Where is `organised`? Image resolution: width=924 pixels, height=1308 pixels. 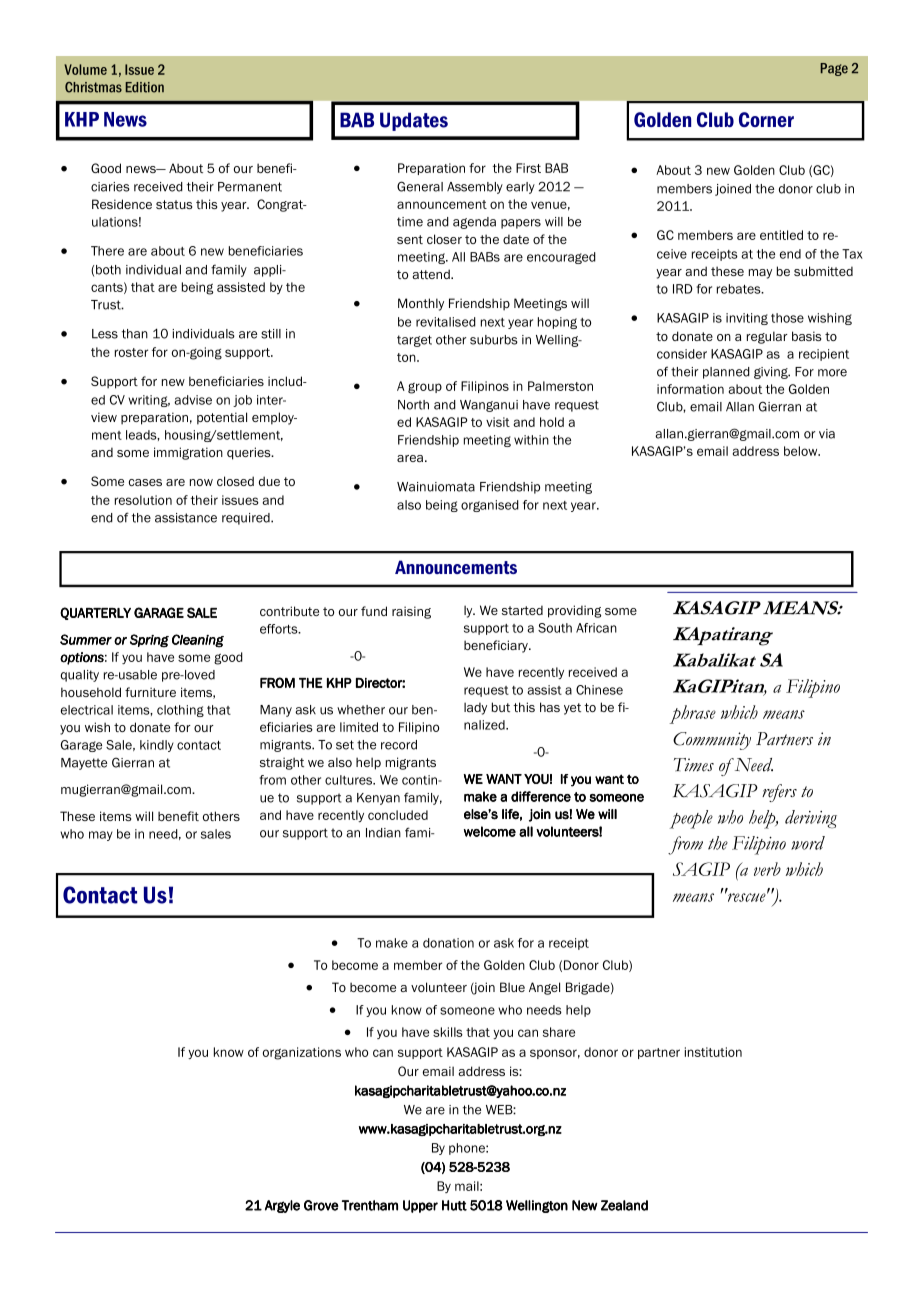 organised is located at coordinates (490, 506).
